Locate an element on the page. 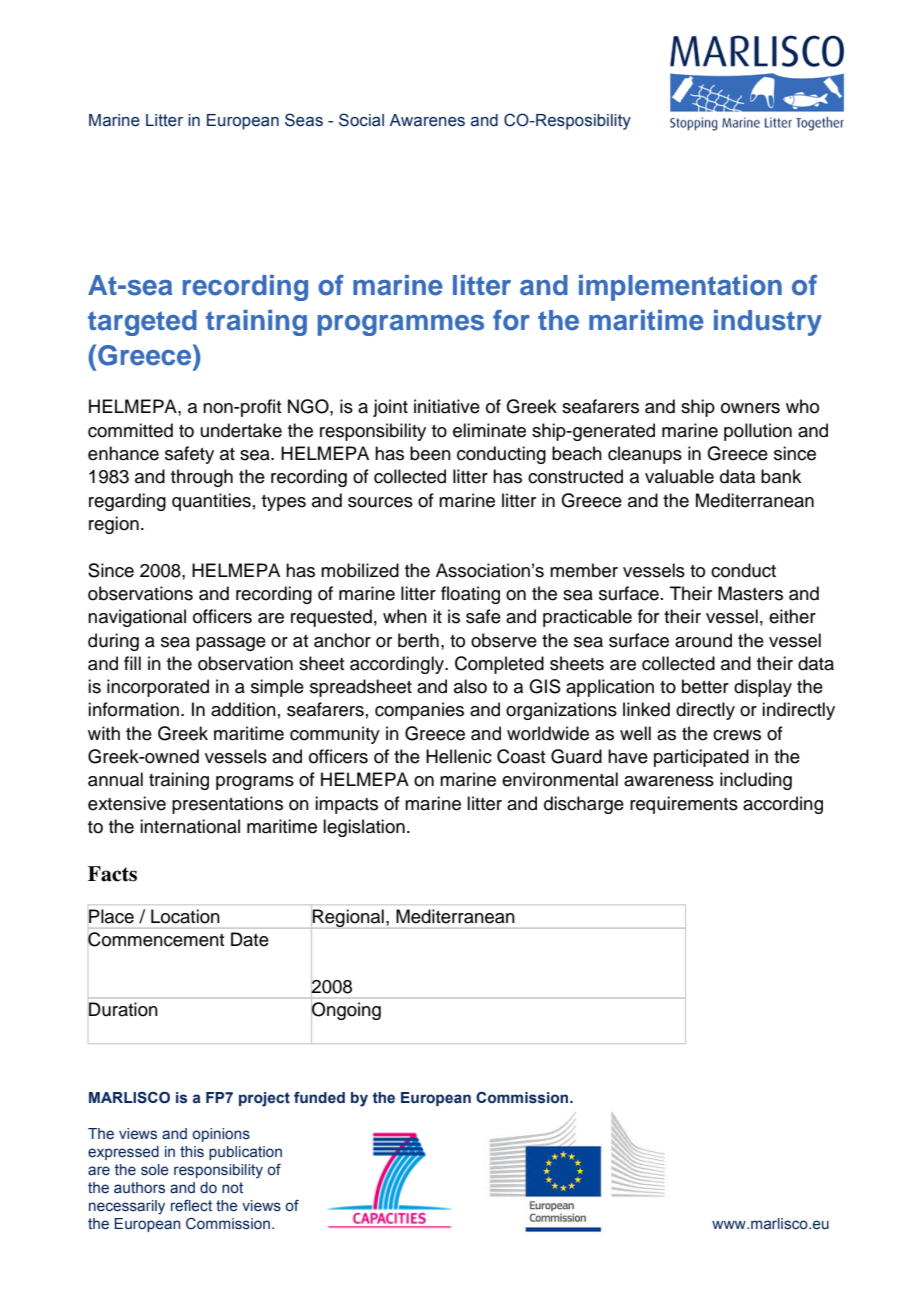 The height and width of the document is (1308, 924). initiative is located at coordinates (447, 406).
